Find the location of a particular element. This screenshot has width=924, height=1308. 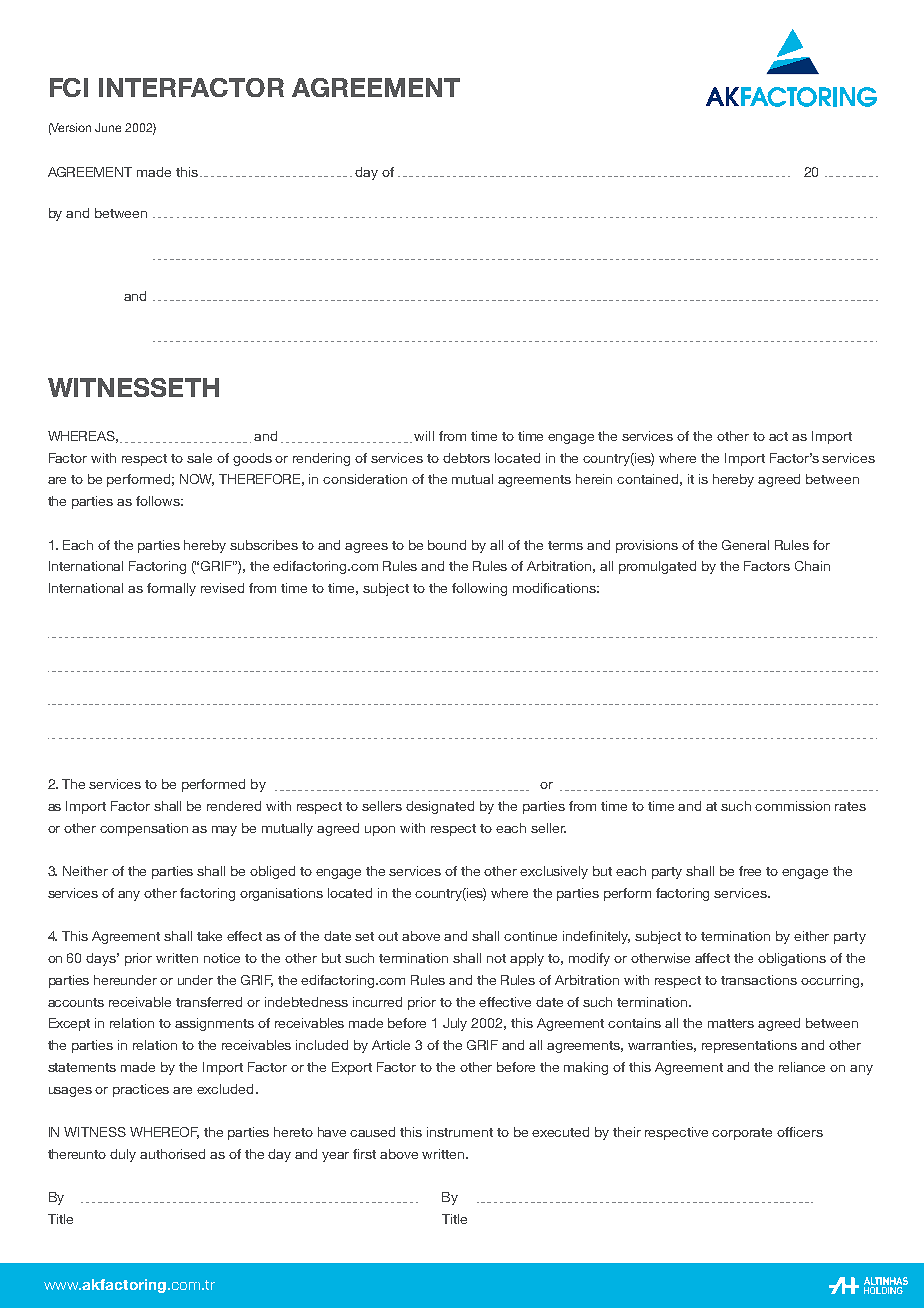

instrument is located at coordinates (460, 1132).
